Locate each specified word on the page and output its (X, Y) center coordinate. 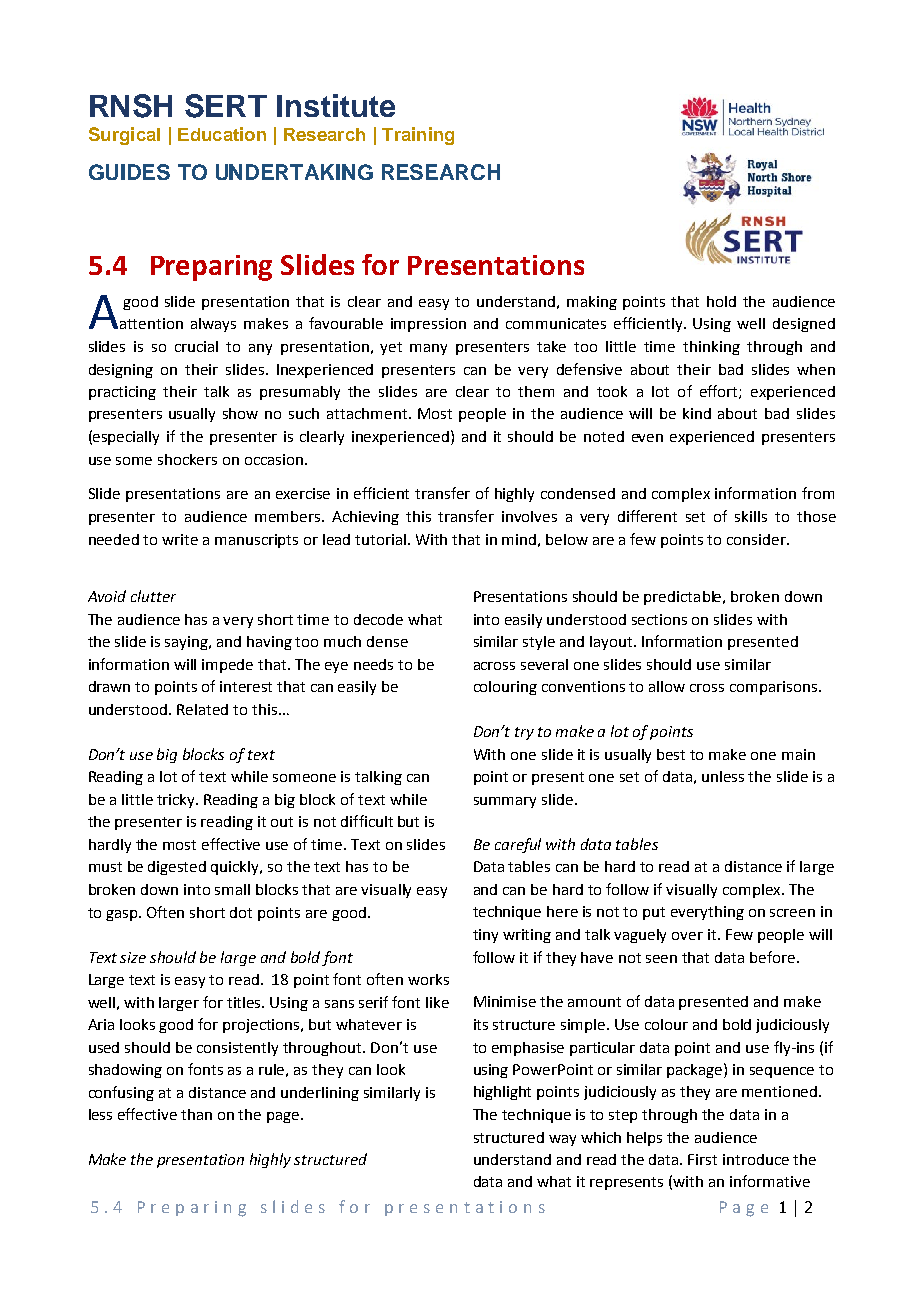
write (180, 539)
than (196, 1114)
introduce (756, 1159)
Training (418, 136)
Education (222, 134)
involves (529, 516)
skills (751, 516)
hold (721, 301)
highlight (502, 1093)
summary (505, 802)
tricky (177, 801)
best (671, 754)
